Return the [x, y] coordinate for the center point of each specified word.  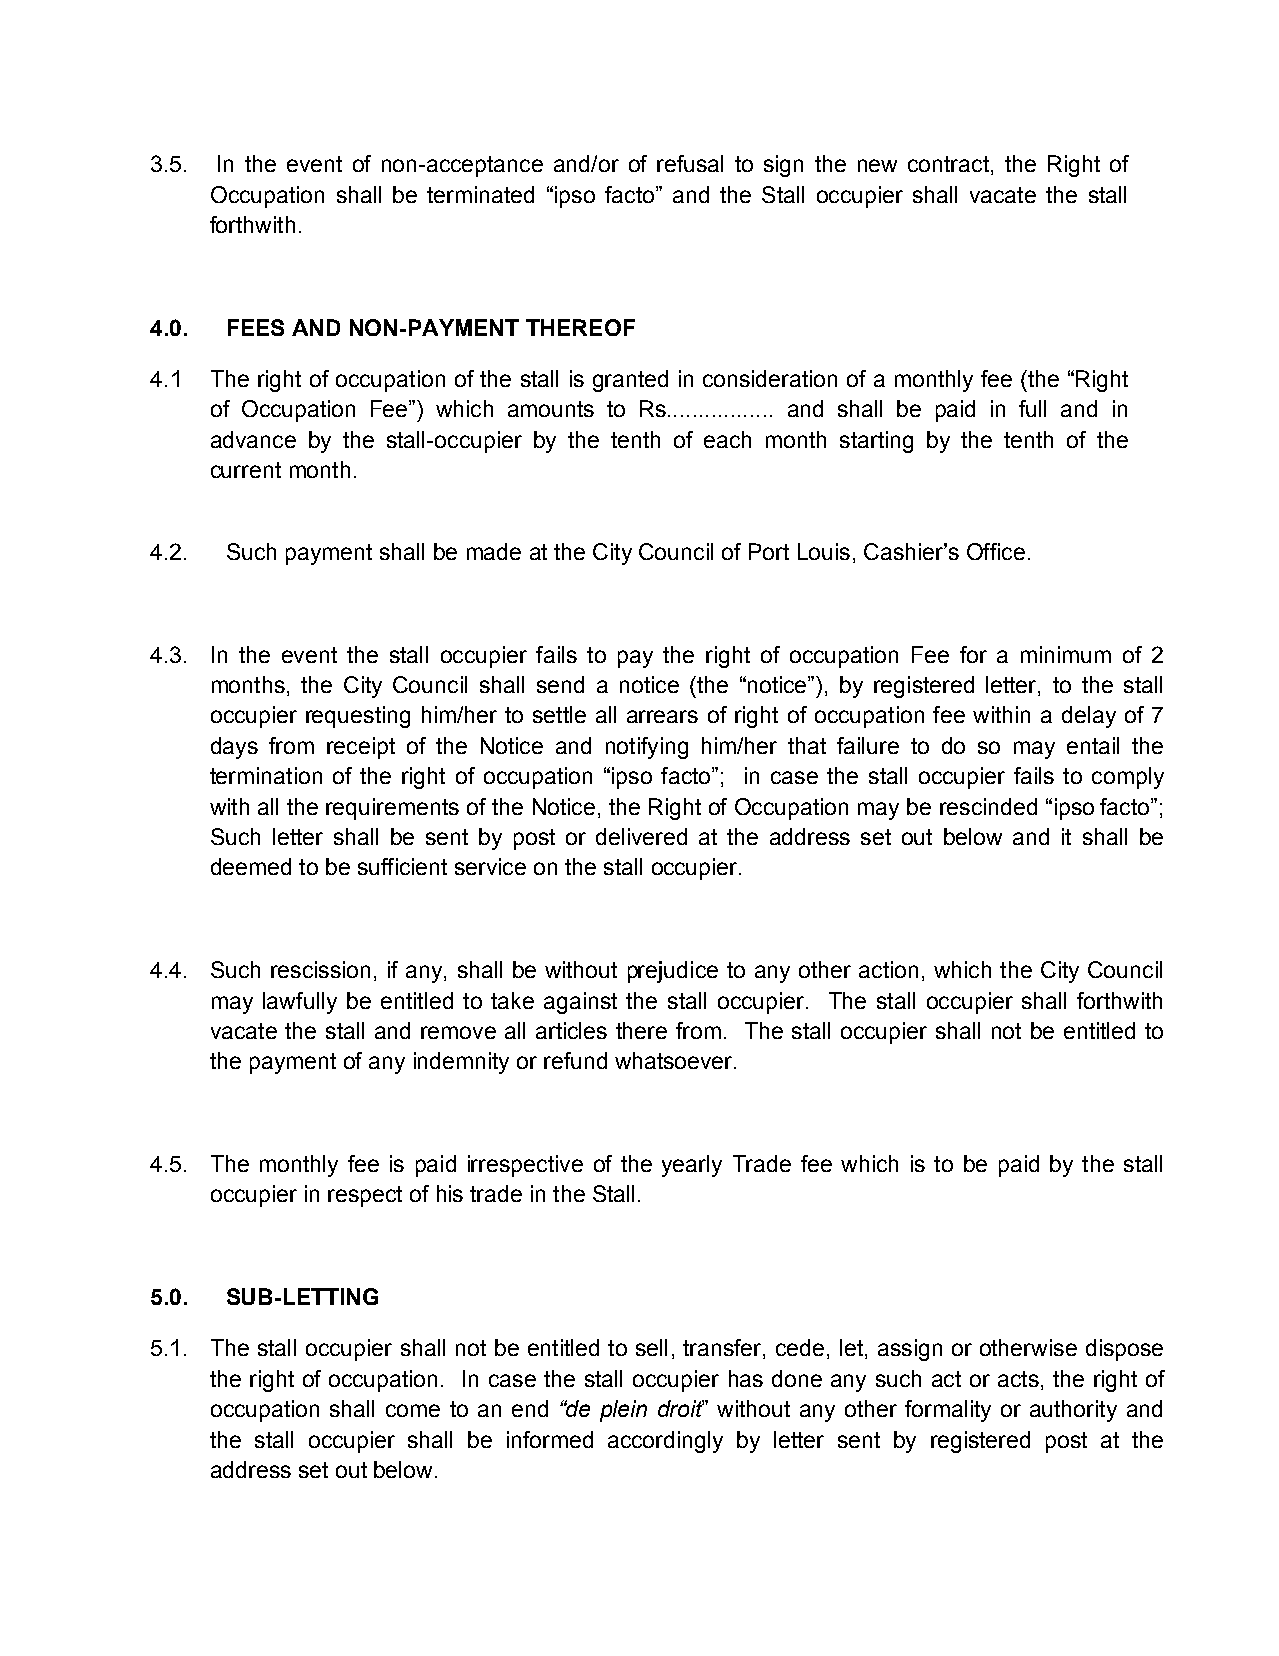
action [888, 969]
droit [681, 1408]
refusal [690, 163]
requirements [392, 809]
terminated [480, 194]
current [246, 470]
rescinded [988, 806]
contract [950, 165]
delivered [641, 836]
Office [996, 551]
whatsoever [675, 1060]
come [413, 1410]
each [727, 439]
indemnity [461, 1063]
